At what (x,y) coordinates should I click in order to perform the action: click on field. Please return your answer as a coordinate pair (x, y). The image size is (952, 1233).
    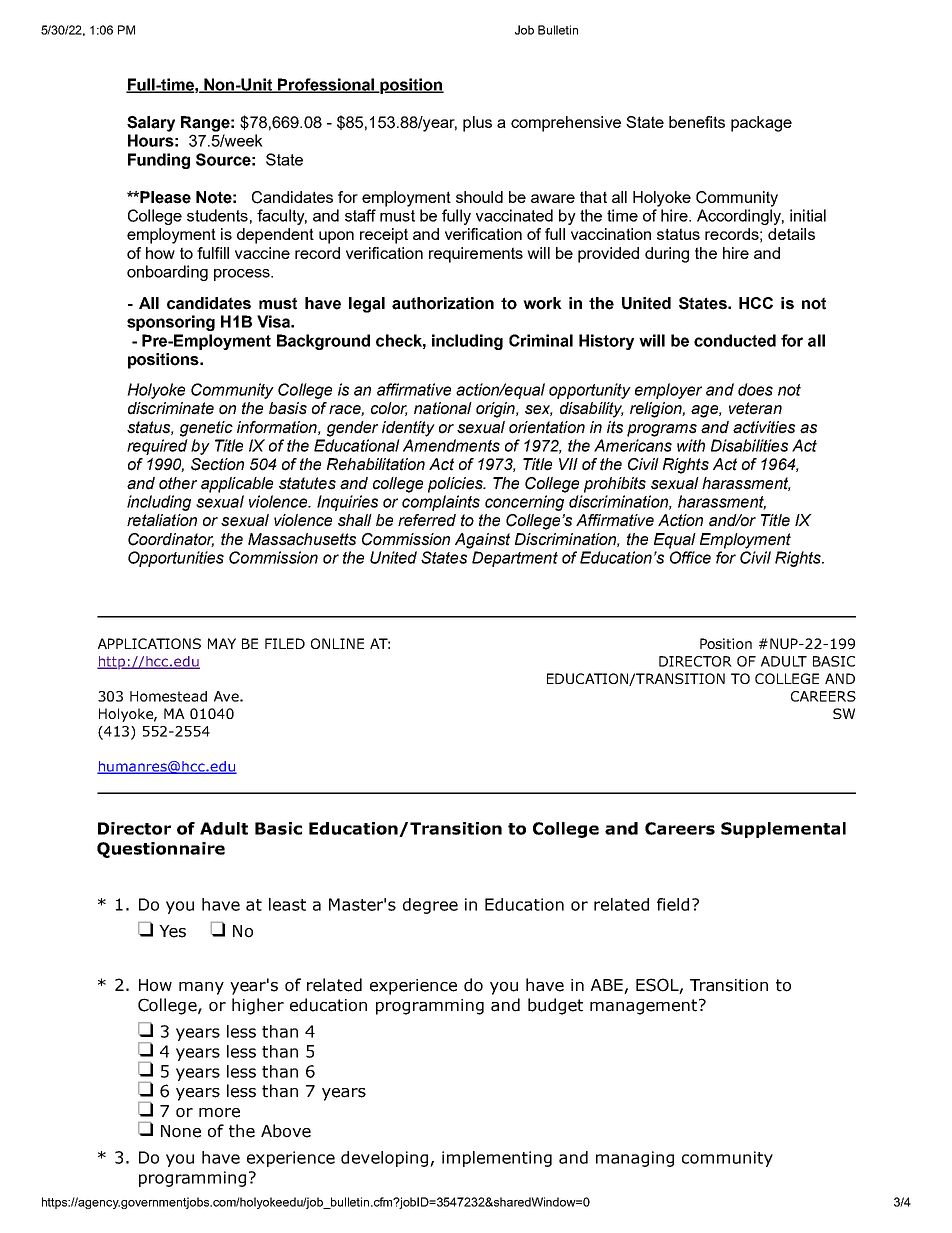
    Looking at the image, I should click on (673, 904).
